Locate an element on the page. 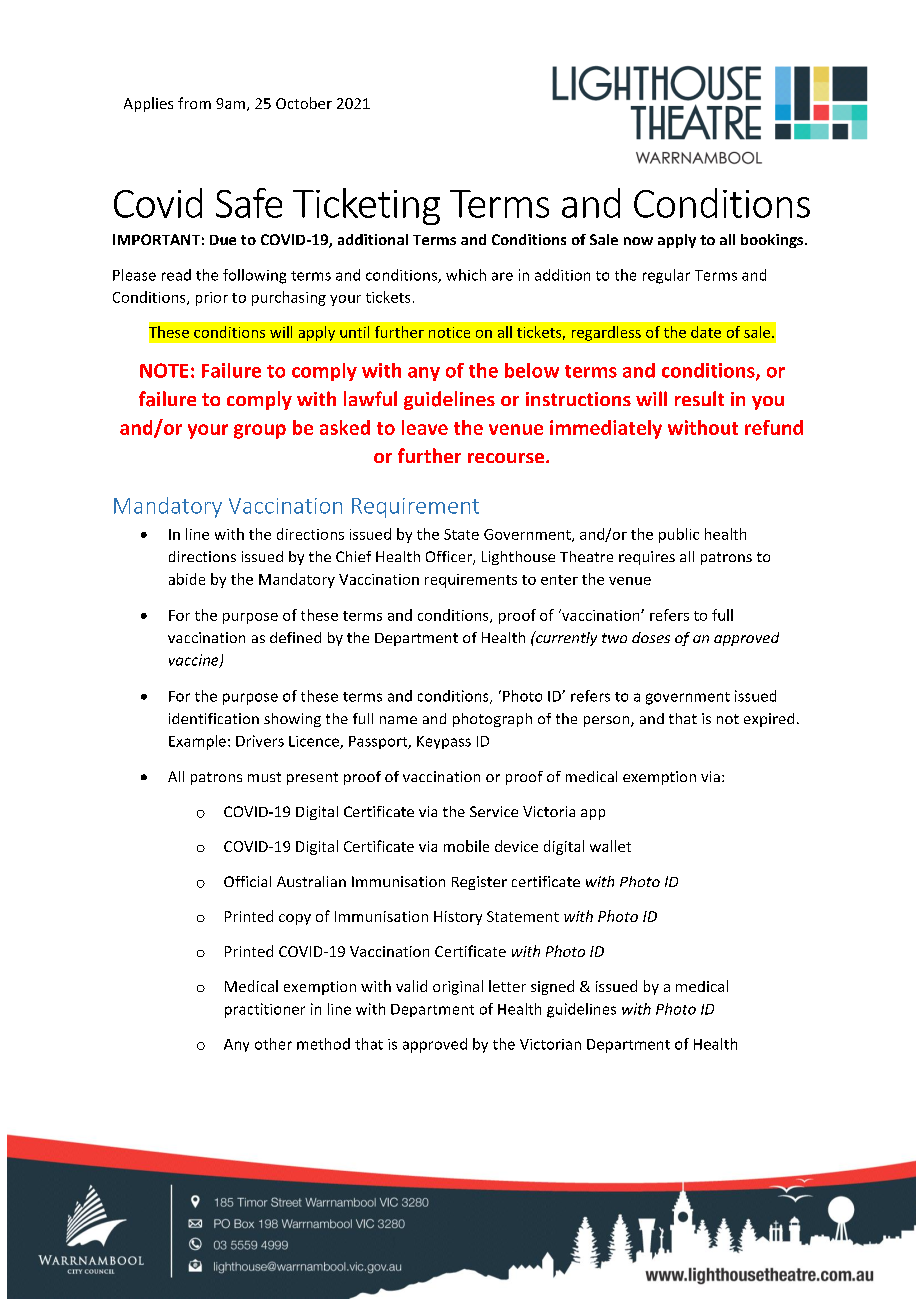 The width and height of the page is (924, 1308). original is located at coordinates (458, 987).
